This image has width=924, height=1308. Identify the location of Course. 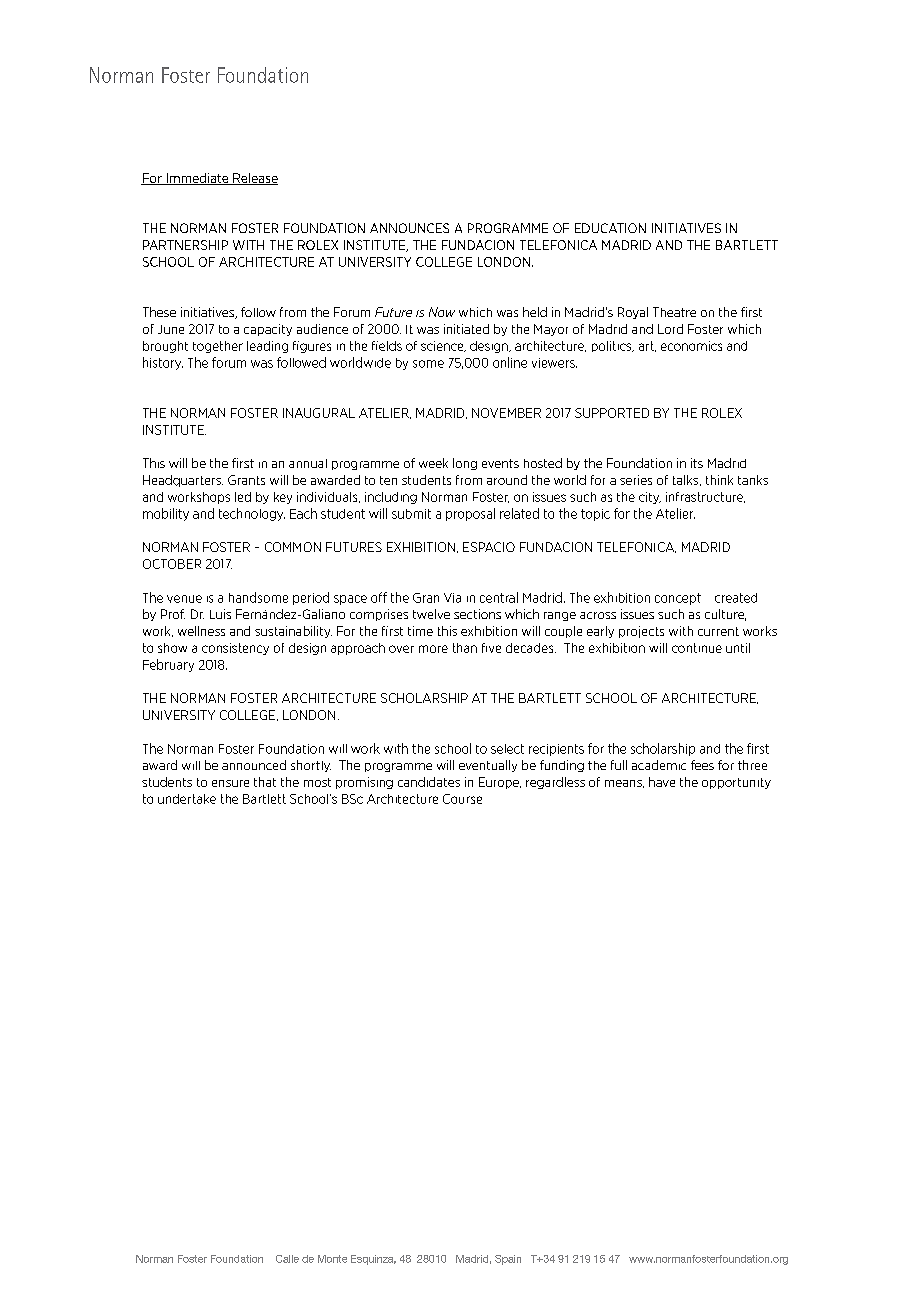
(462, 799).
